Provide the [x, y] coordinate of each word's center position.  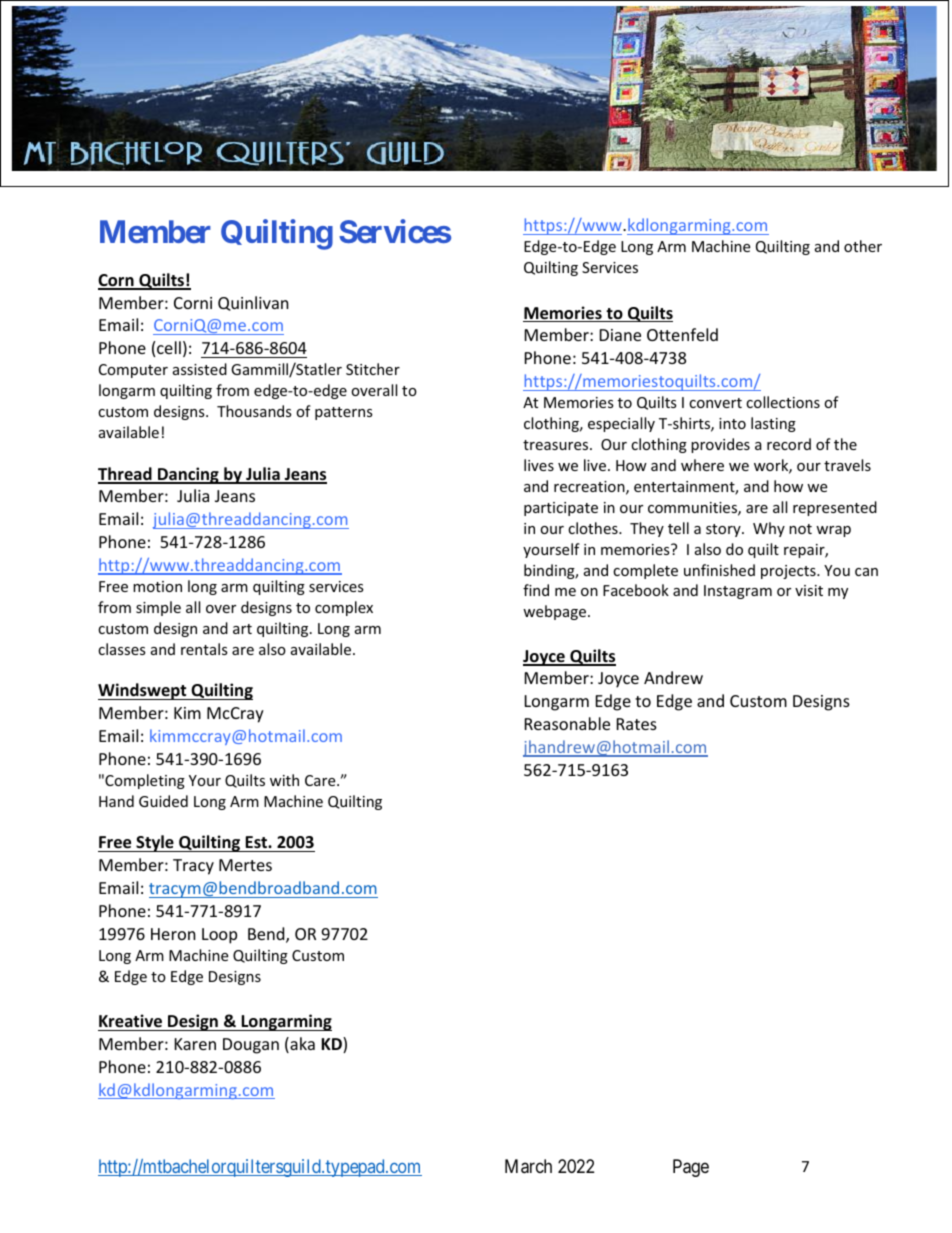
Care [321, 780]
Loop [219, 936]
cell [169, 347]
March [528, 1166]
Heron [173, 934]
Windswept [143, 691]
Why [769, 529]
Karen [195, 1044]
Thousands [254, 411]
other [863, 246]
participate [561, 509]
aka [301, 1045]
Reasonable [567, 723]
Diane [620, 335]
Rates [637, 724]
